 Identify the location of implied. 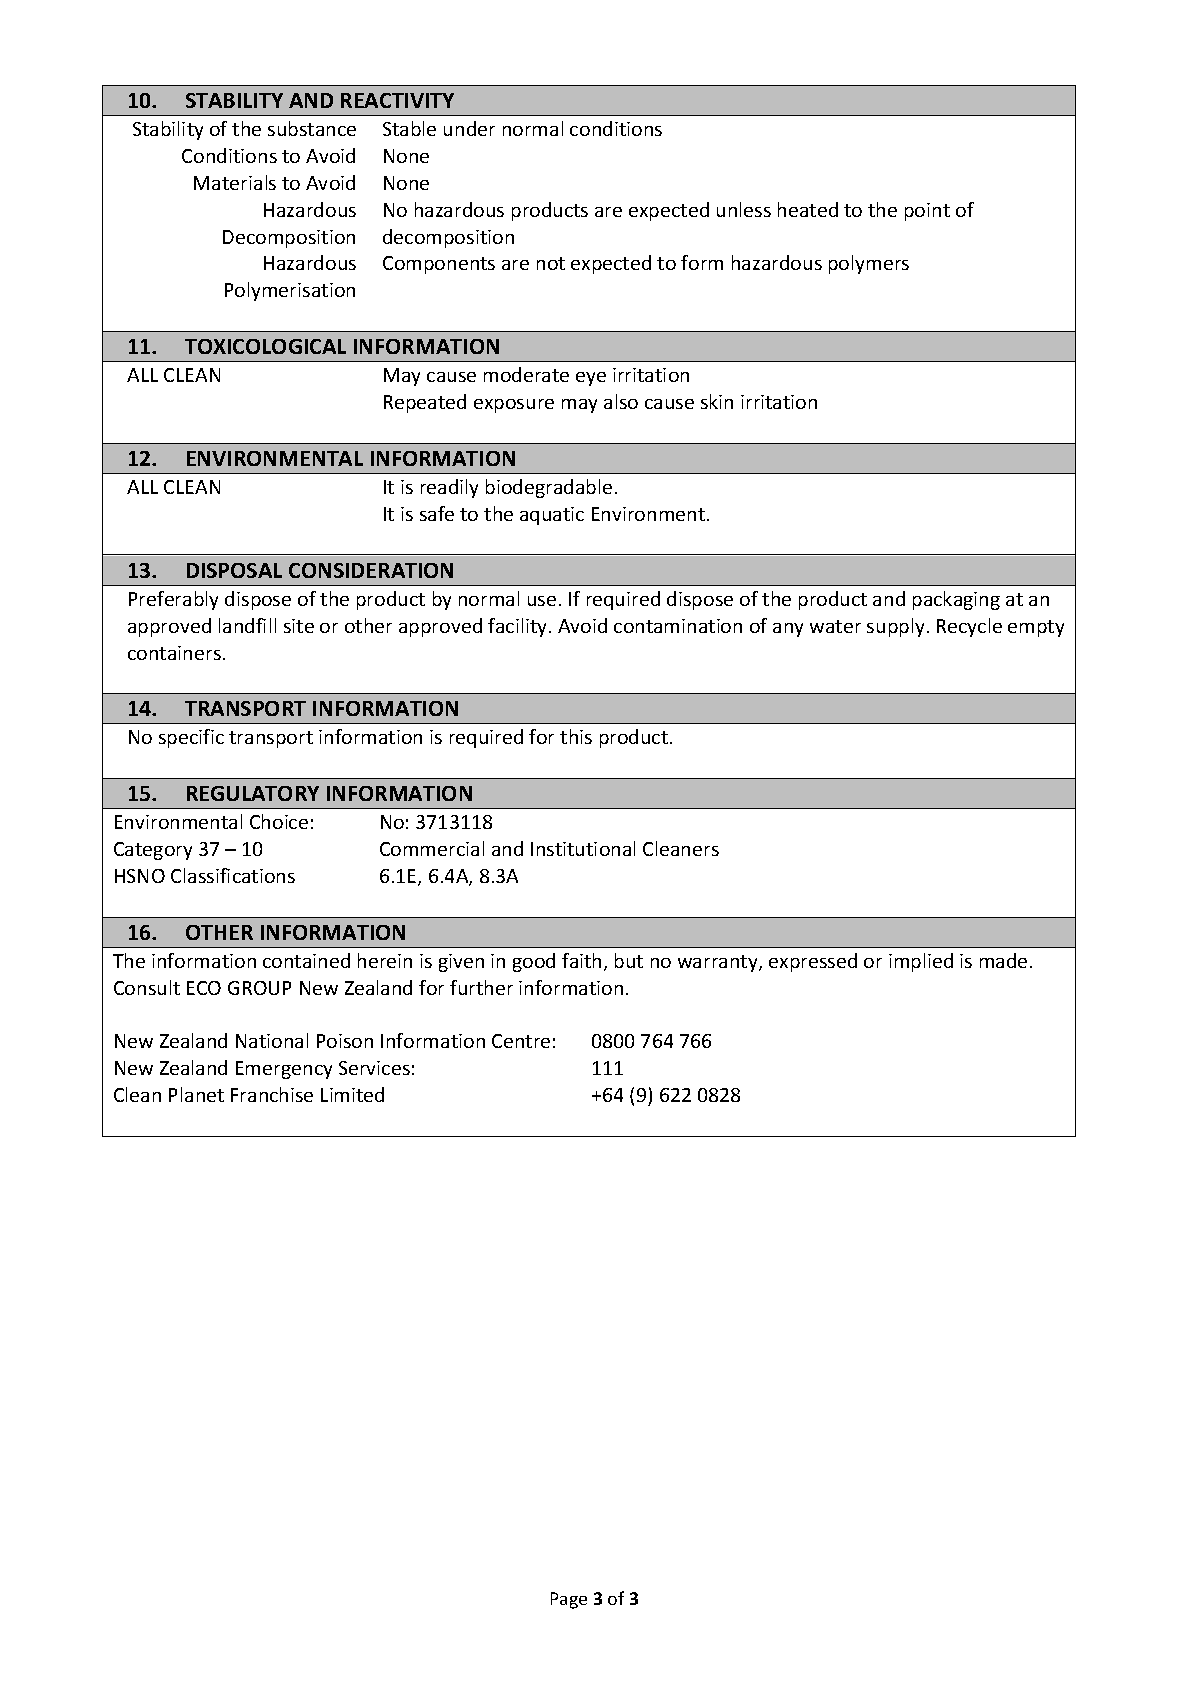
(921, 962).
